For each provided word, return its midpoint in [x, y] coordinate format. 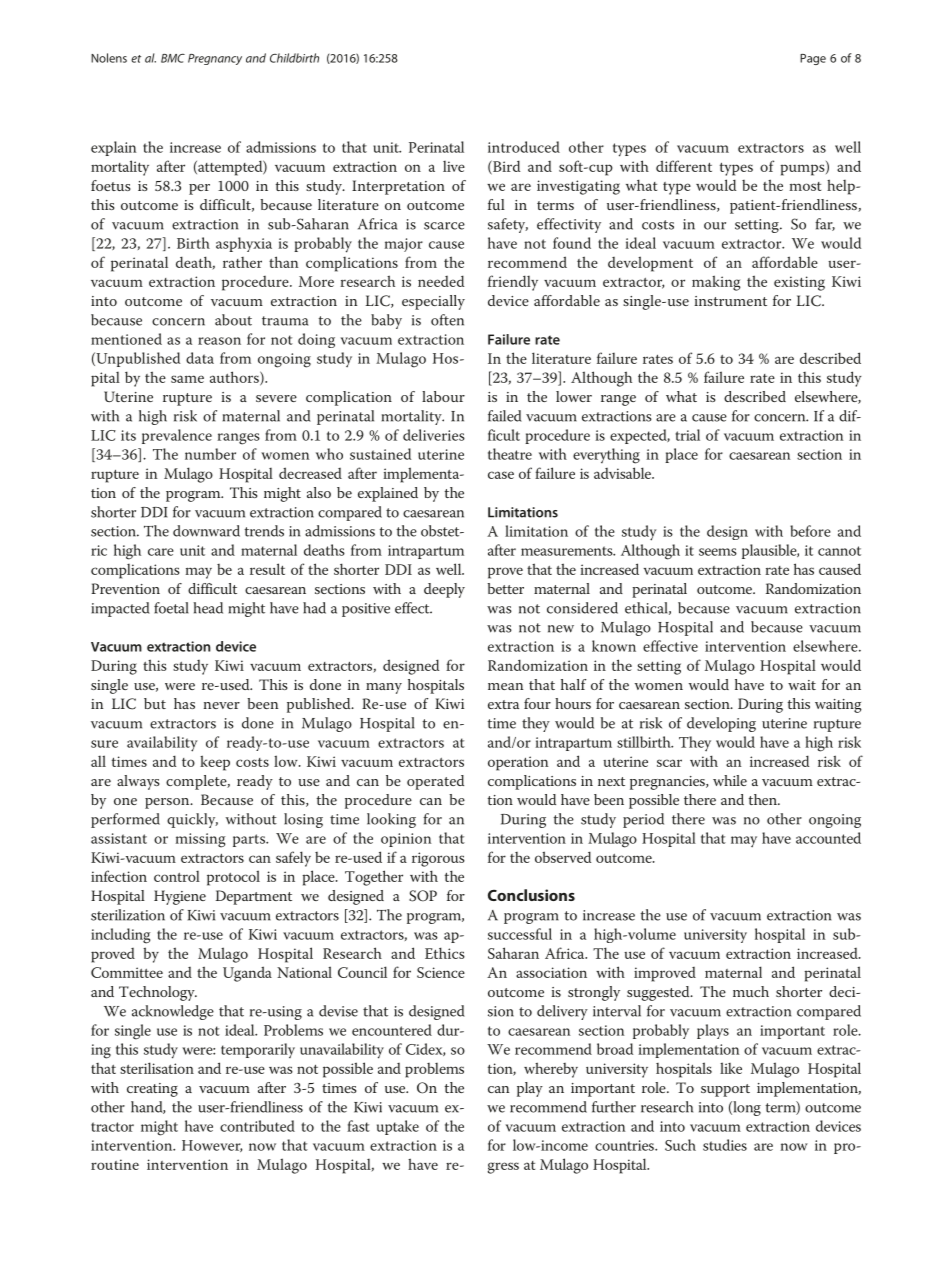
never [222, 705]
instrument [730, 301]
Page [813, 59]
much [751, 991]
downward [206, 531]
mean [505, 686]
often [447, 320]
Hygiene [180, 897]
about [233, 320]
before [810, 531]
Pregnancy [215, 59]
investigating [578, 187]
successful [520, 934]
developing [721, 724]
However [212, 1146]
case [501, 475]
